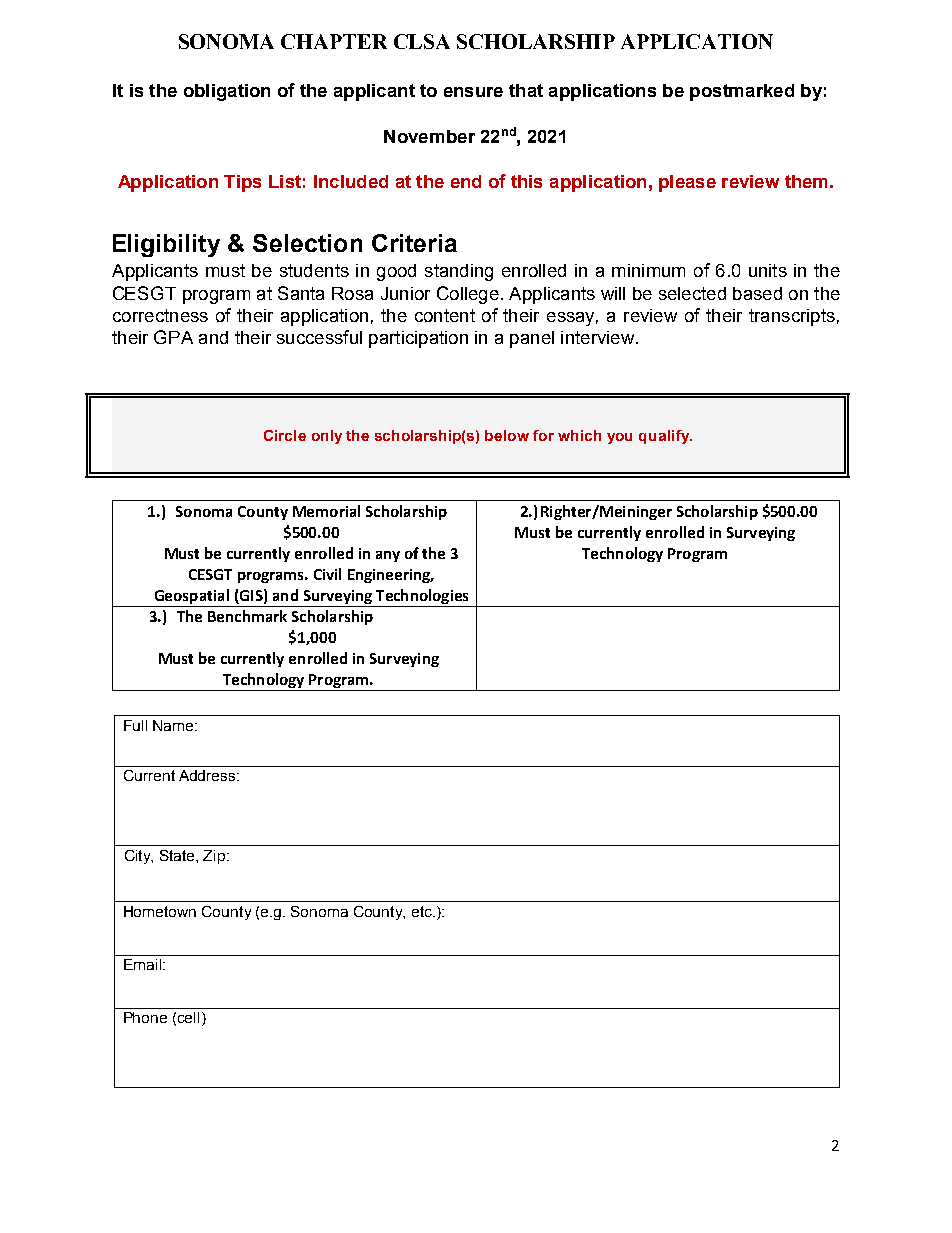 The width and height of the document is (952, 1233). What do you see at coordinates (418, 339) in the document?
I see `participation` at bounding box center [418, 339].
